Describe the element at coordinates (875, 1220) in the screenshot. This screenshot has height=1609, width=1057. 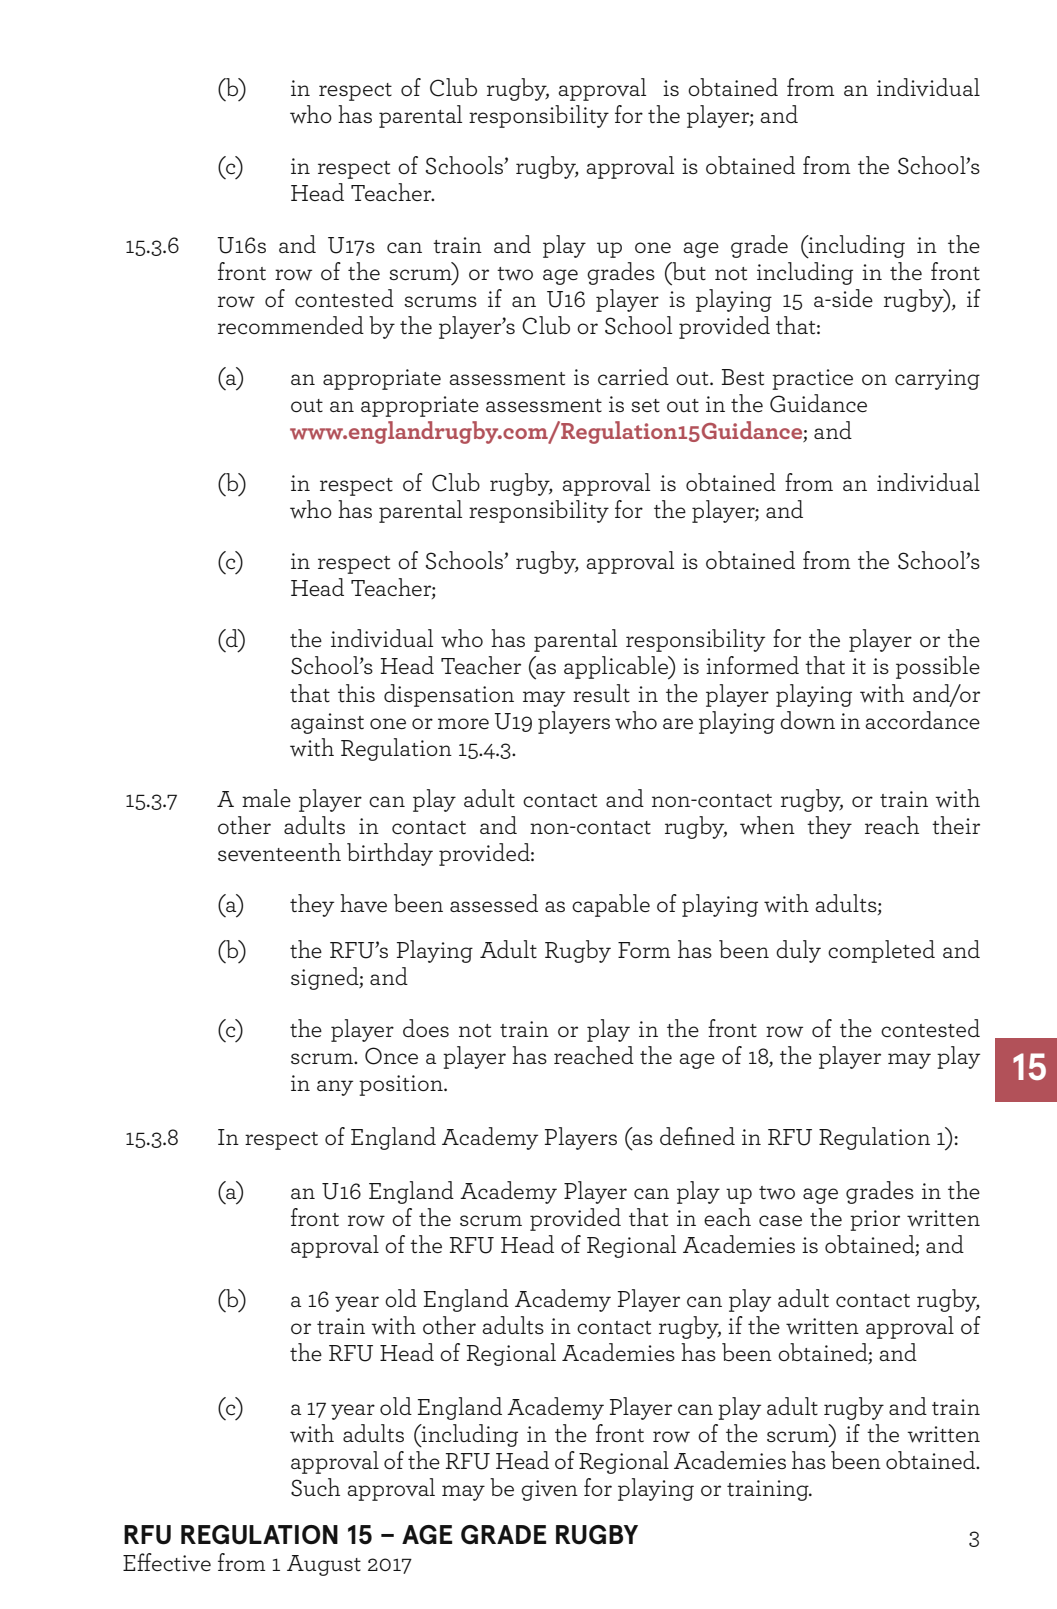
I see `prior` at that location.
